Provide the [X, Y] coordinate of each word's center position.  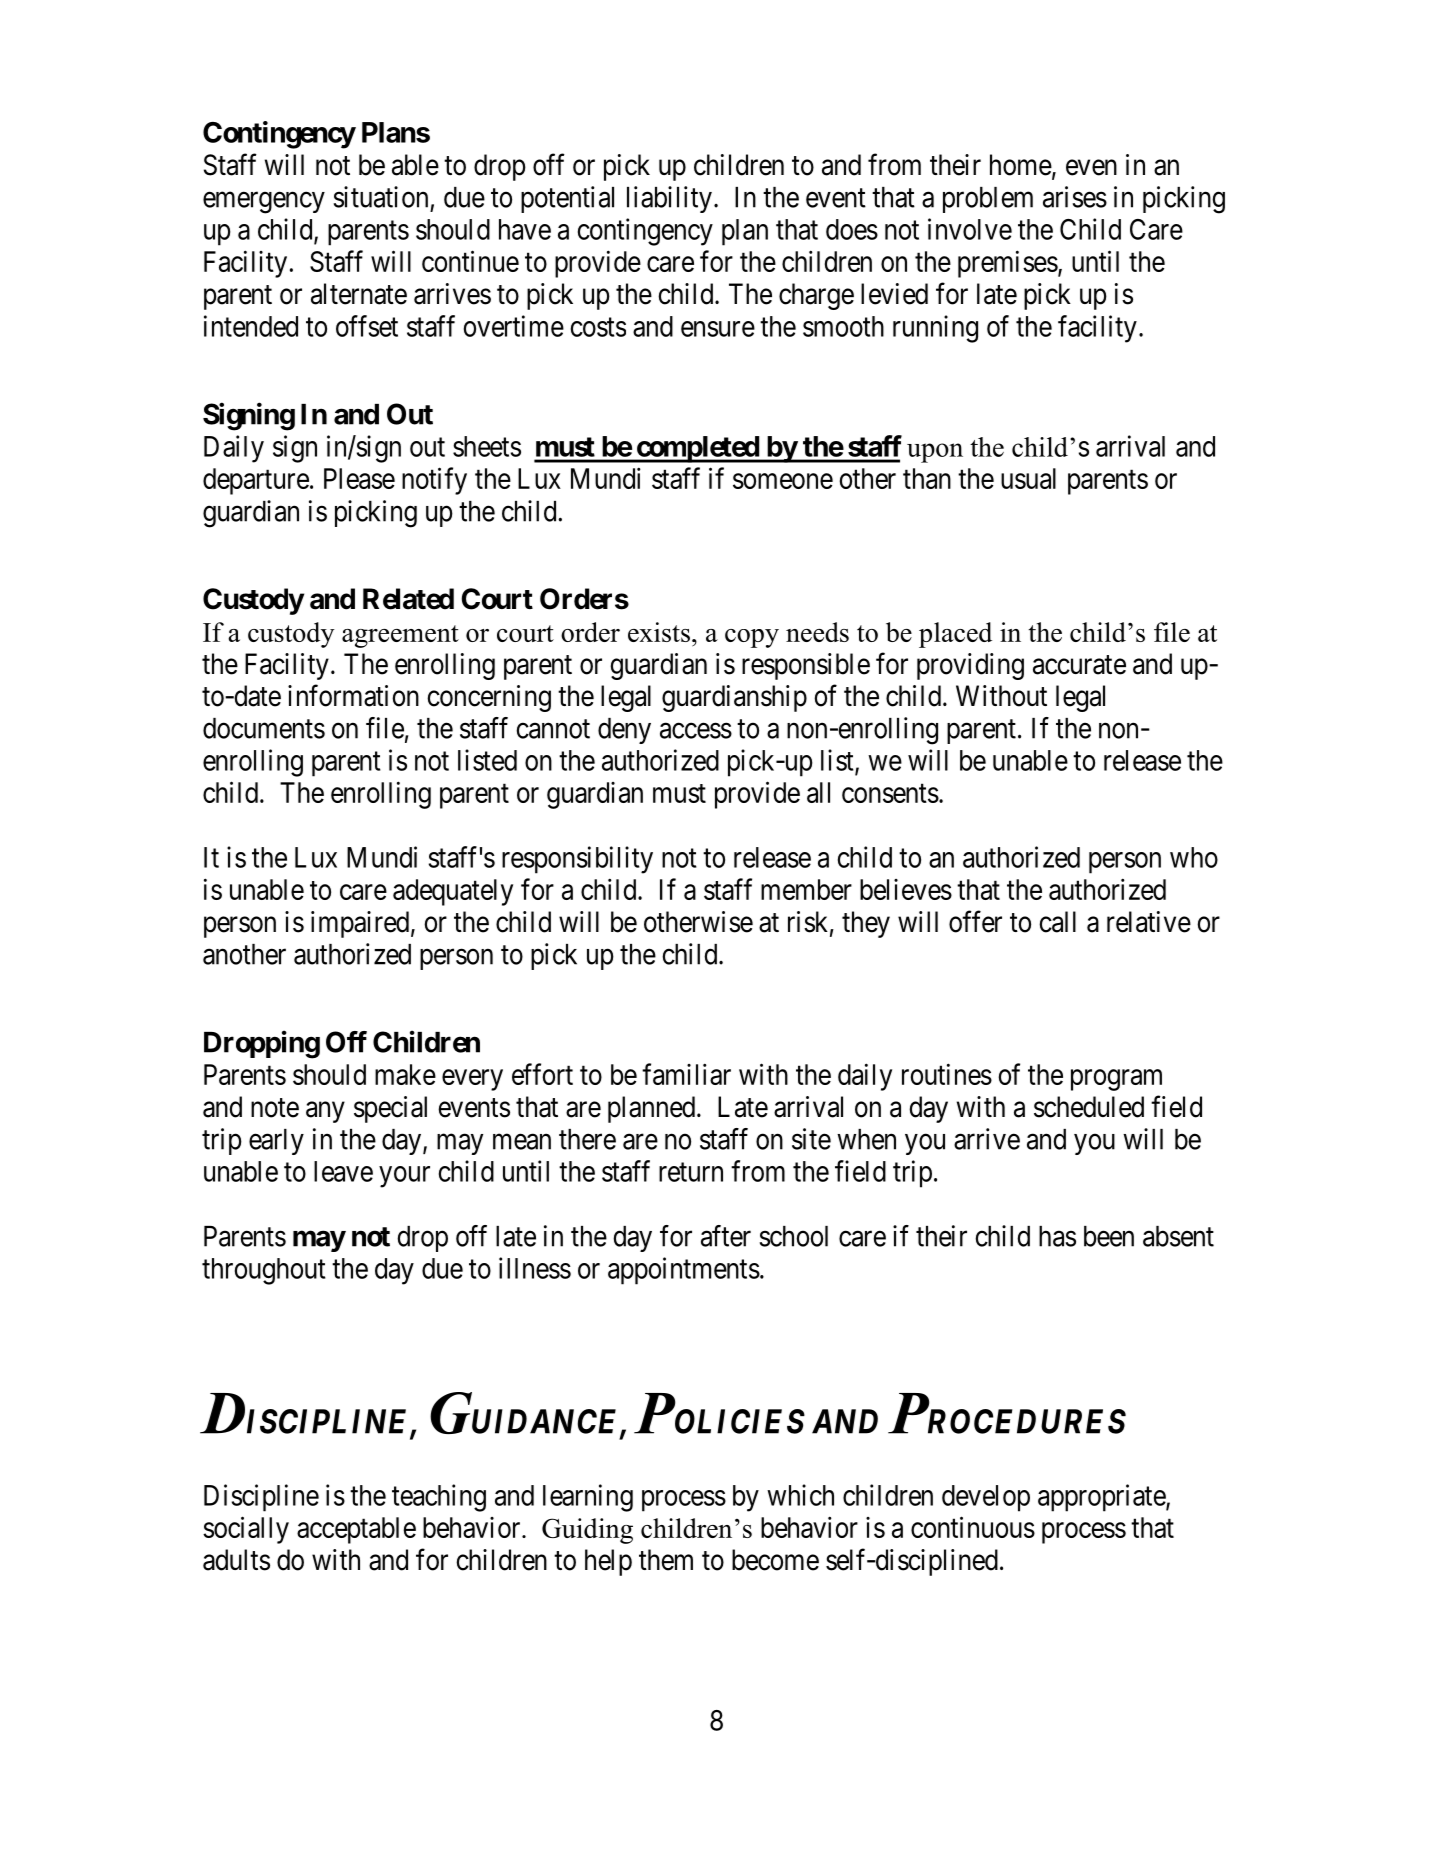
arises [1075, 197]
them [666, 1560]
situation [381, 197]
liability [669, 199]
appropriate [1102, 1498]
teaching [439, 1498]
